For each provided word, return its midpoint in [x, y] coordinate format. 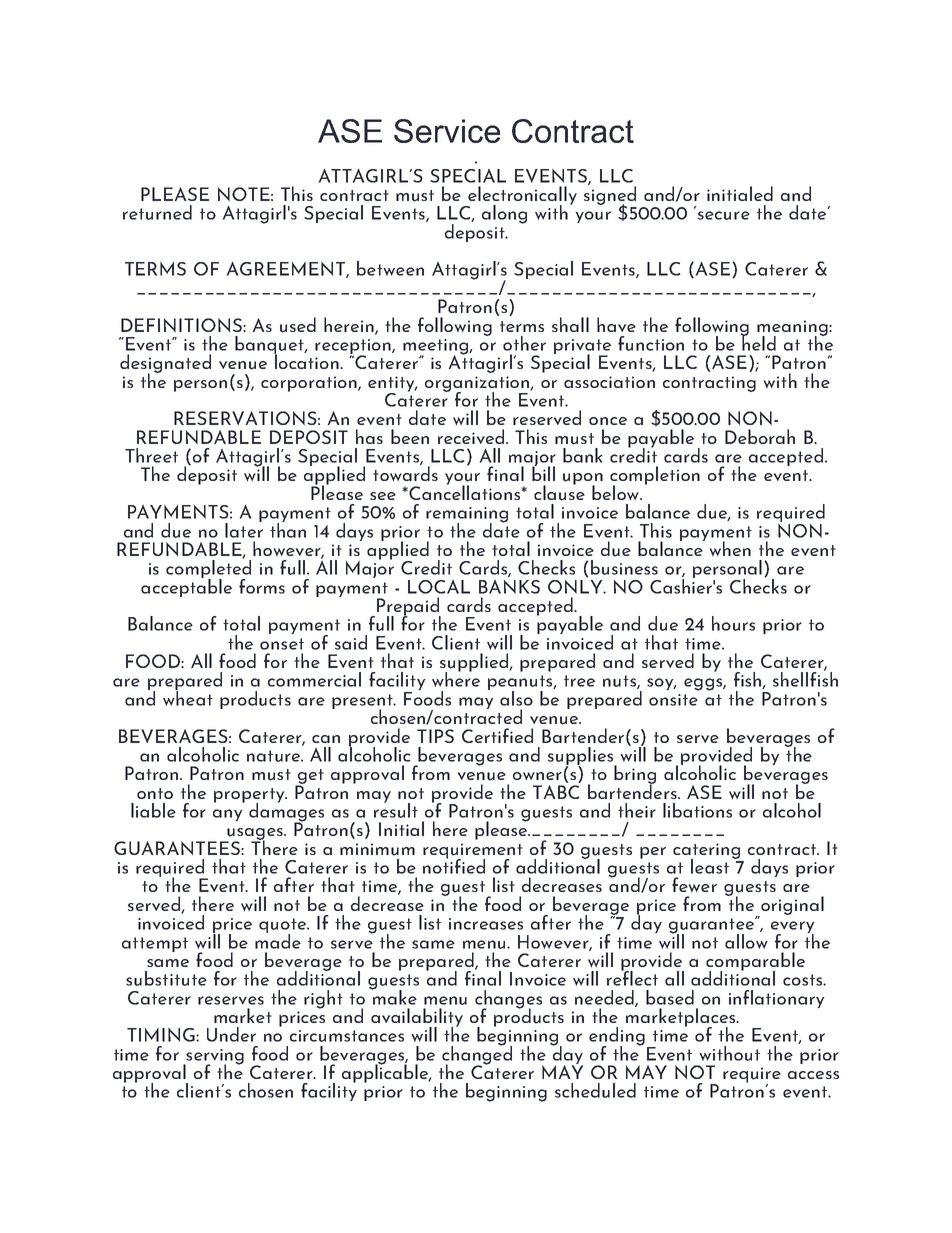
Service [447, 131]
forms [262, 586]
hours [733, 623]
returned [157, 212]
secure [724, 215]
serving [214, 1058]
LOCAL [439, 587]
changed [477, 1055]
